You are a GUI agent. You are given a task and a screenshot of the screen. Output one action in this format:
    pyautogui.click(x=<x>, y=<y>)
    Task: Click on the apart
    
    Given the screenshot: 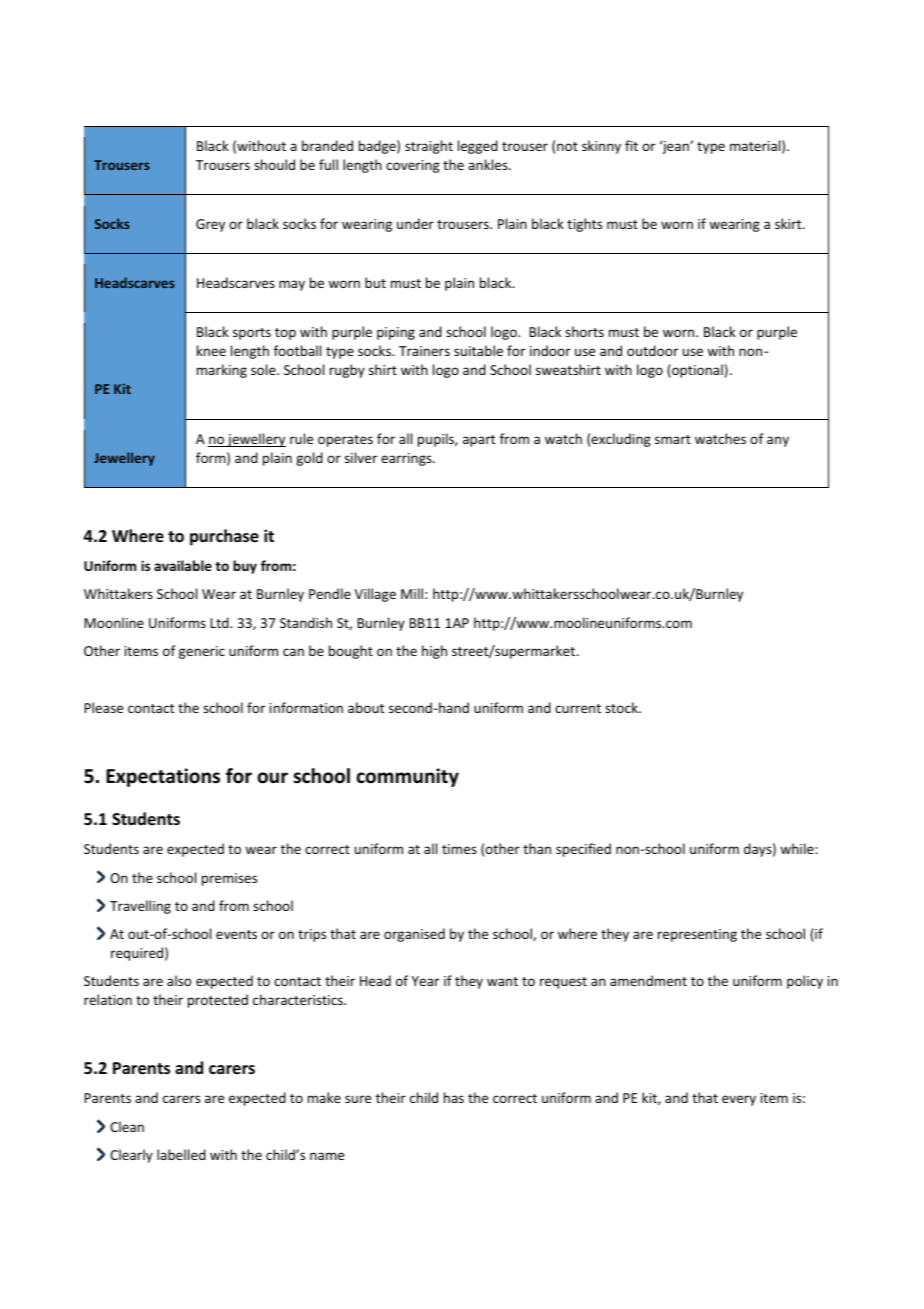 What is the action you would take?
    pyautogui.click(x=479, y=441)
